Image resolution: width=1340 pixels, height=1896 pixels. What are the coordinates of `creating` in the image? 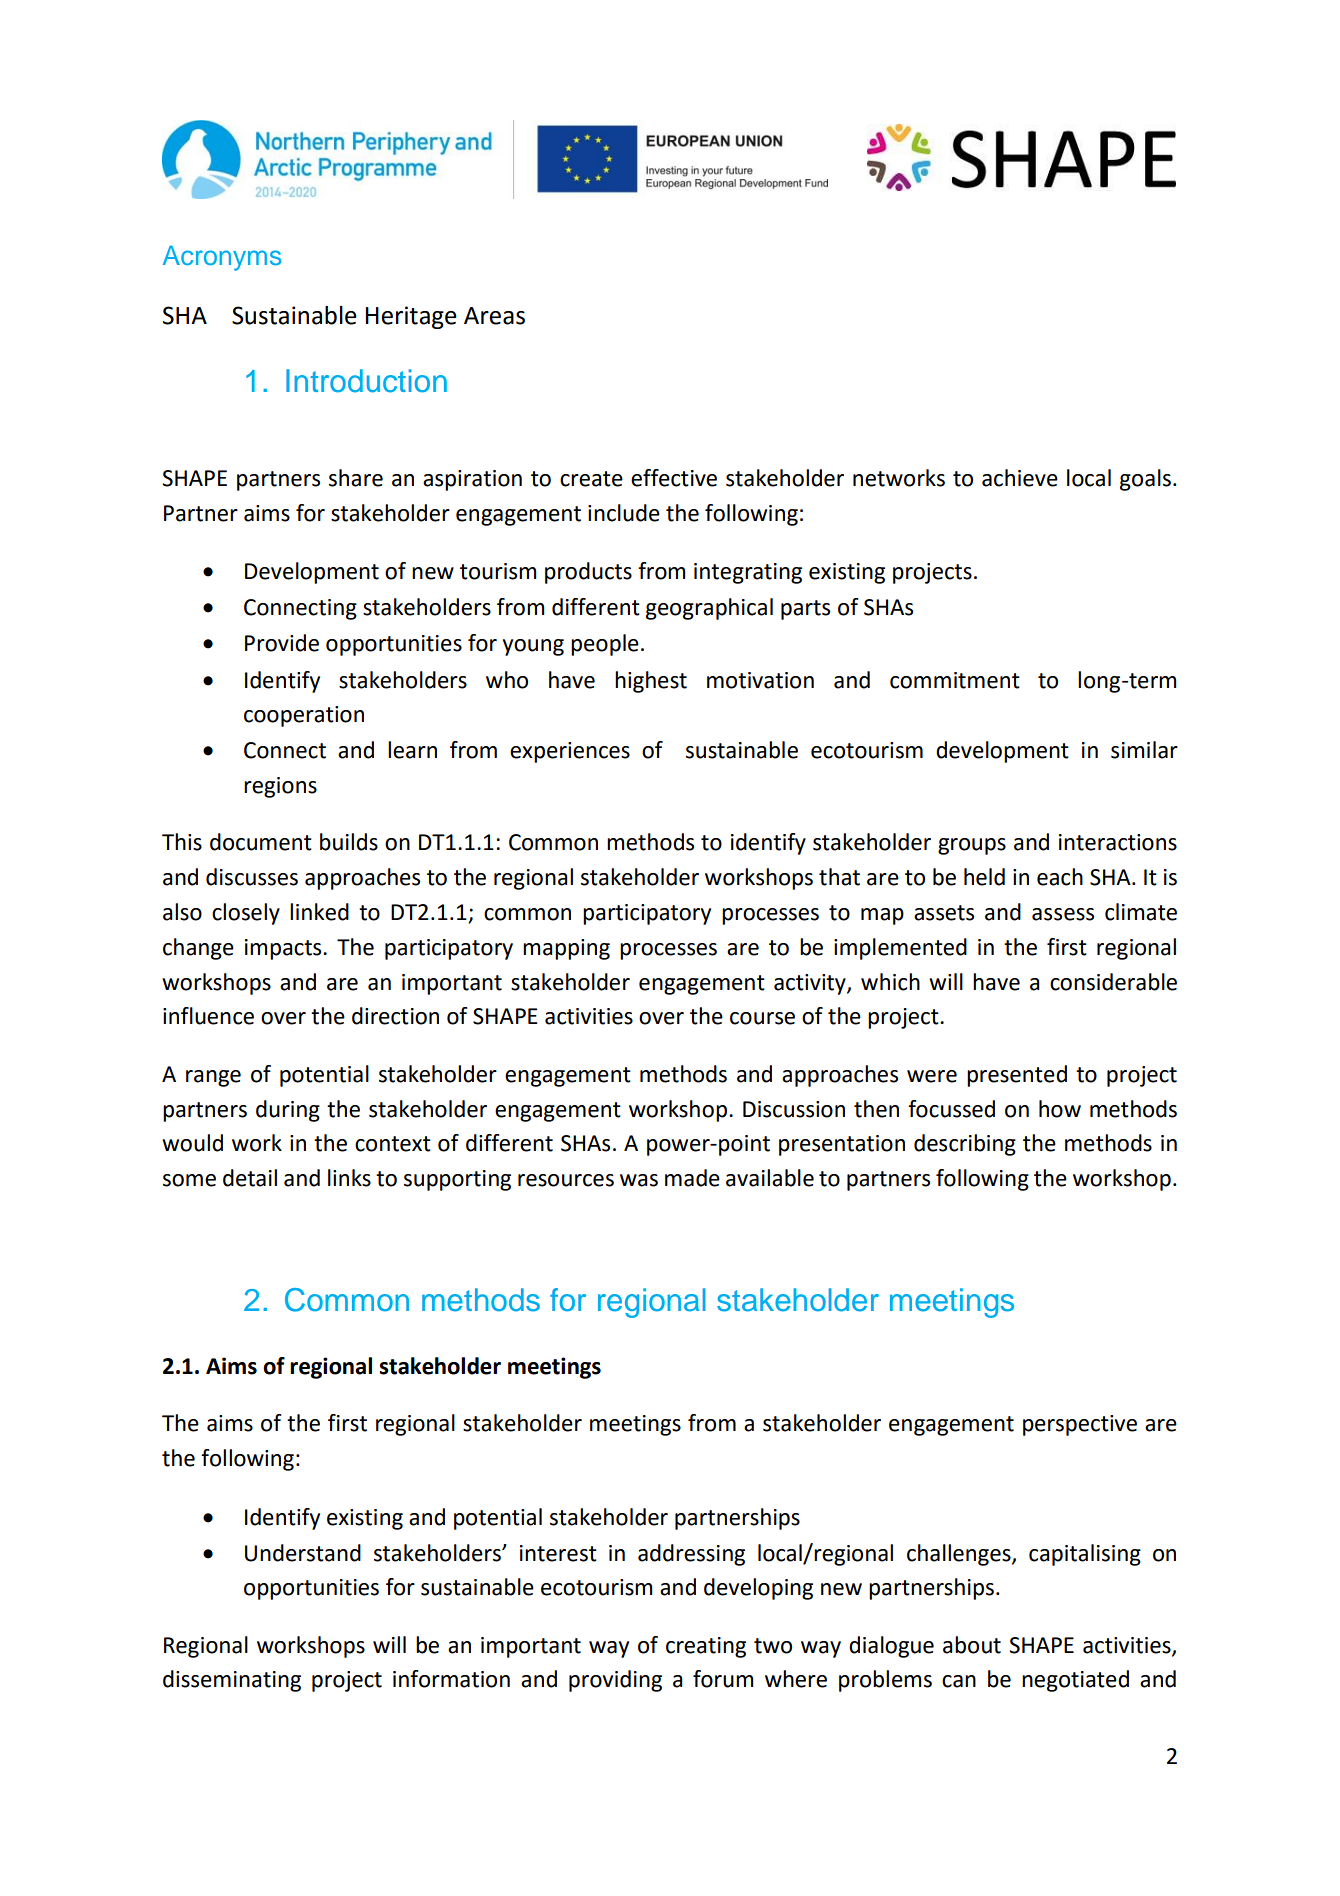 It's located at (706, 1647).
